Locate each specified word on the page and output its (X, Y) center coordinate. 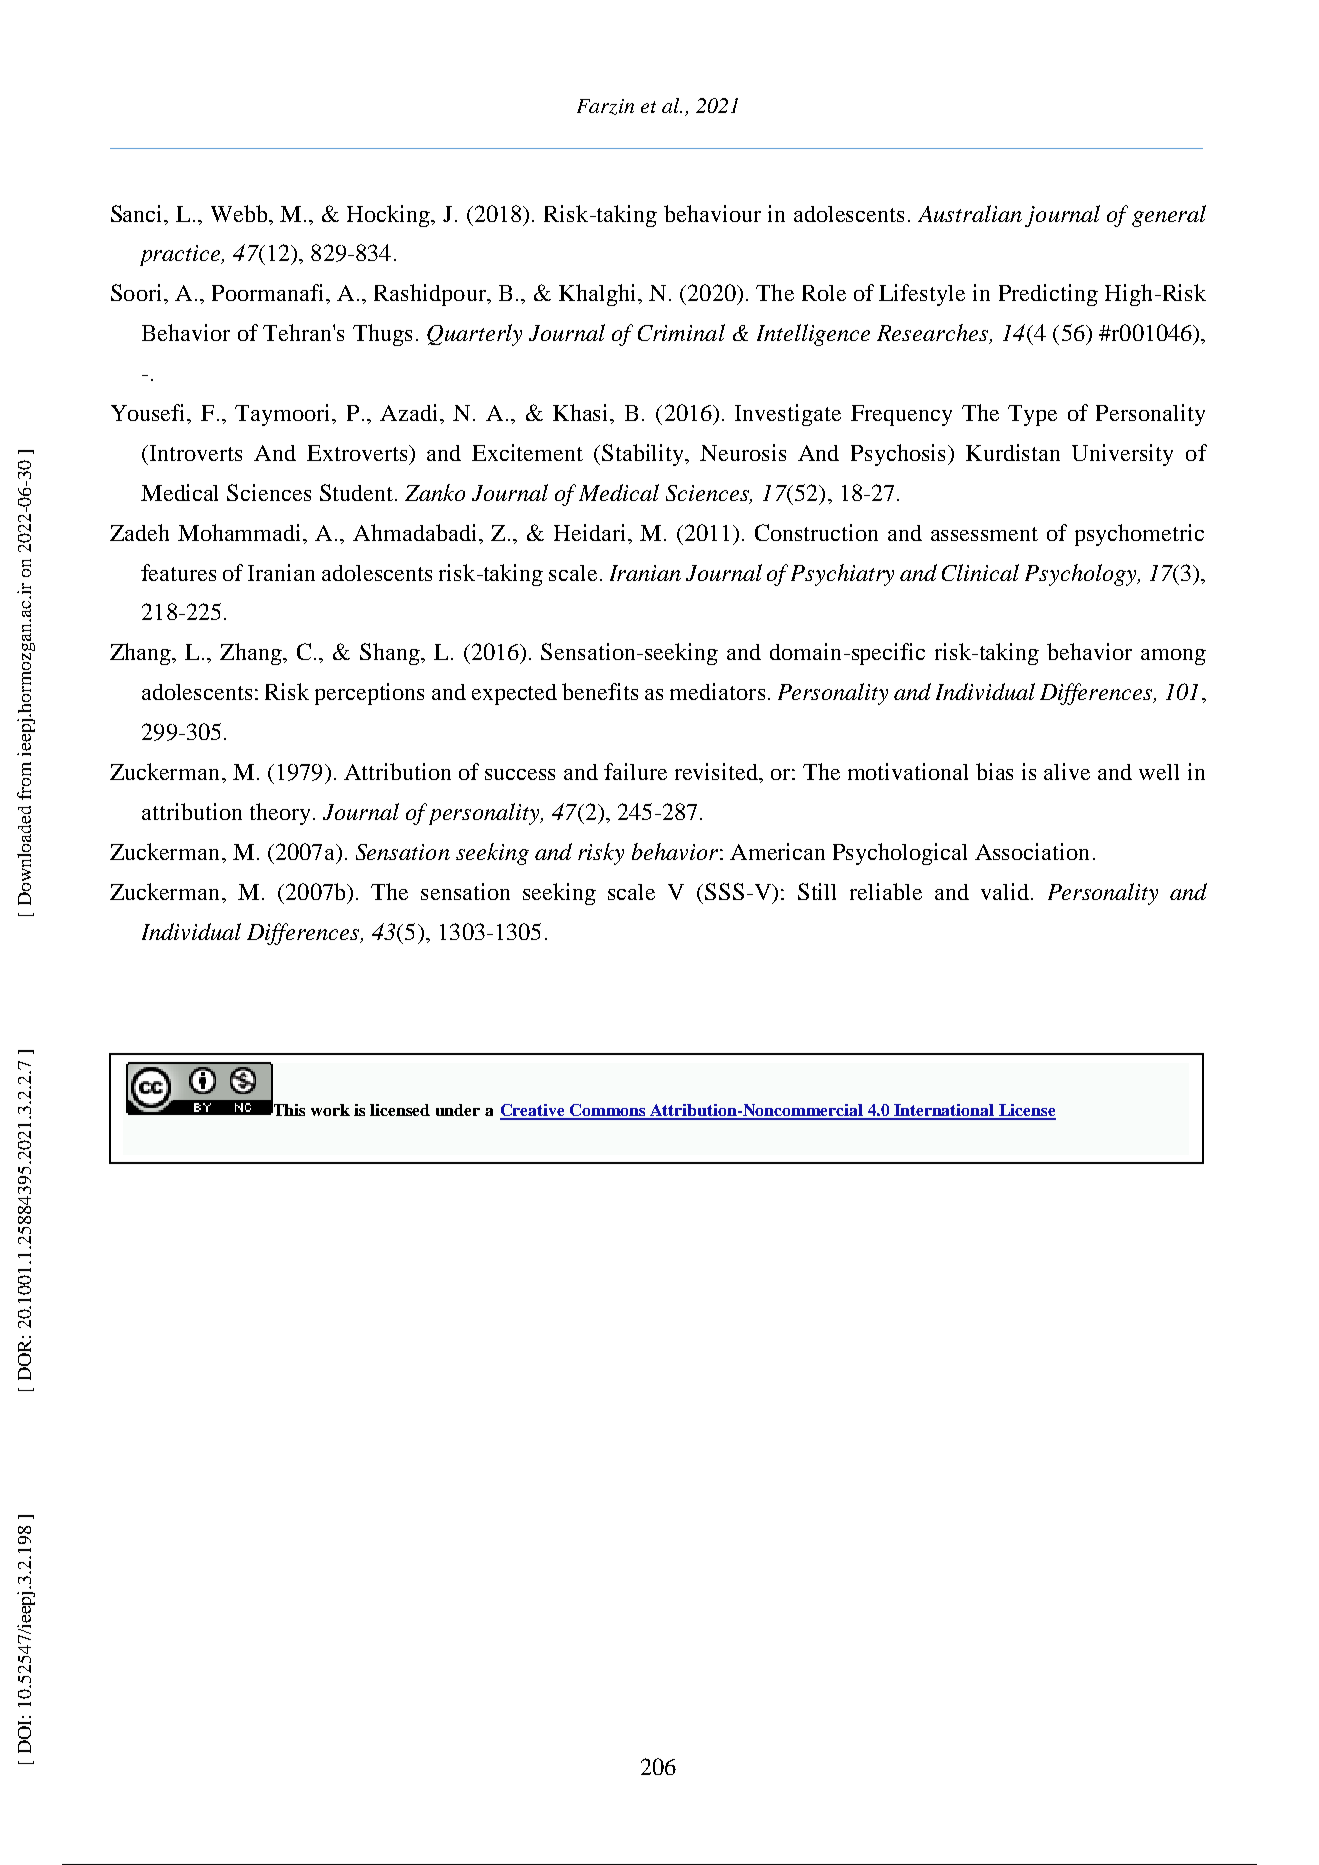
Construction (816, 532)
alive (1067, 771)
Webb (240, 213)
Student (356, 492)
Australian (970, 213)
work (330, 1110)
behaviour (712, 213)
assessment (984, 534)
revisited (718, 773)
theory (280, 814)
